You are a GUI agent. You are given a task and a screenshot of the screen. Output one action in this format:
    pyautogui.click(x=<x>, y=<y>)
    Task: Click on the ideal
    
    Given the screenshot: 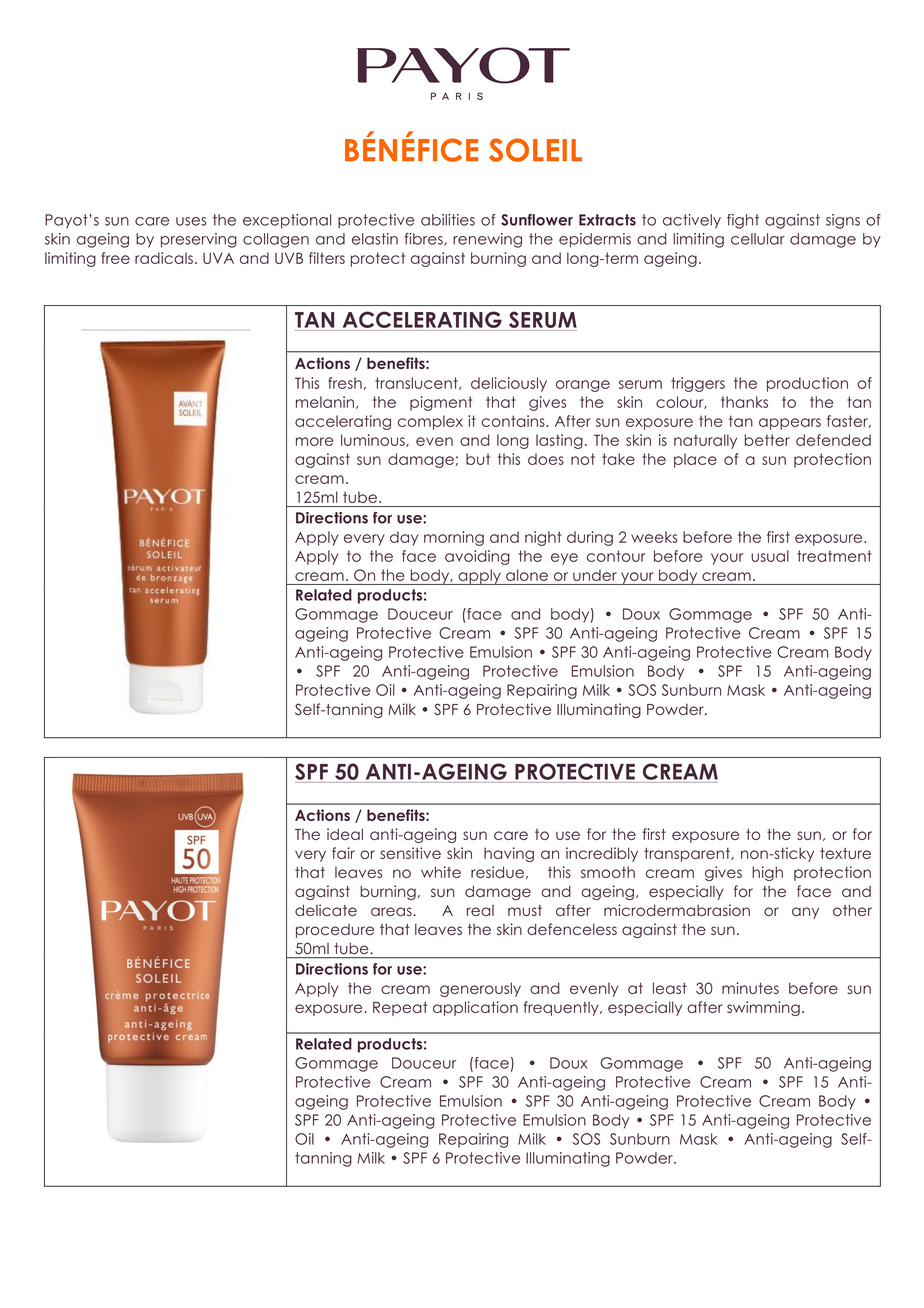 What is the action you would take?
    pyautogui.click(x=345, y=834)
